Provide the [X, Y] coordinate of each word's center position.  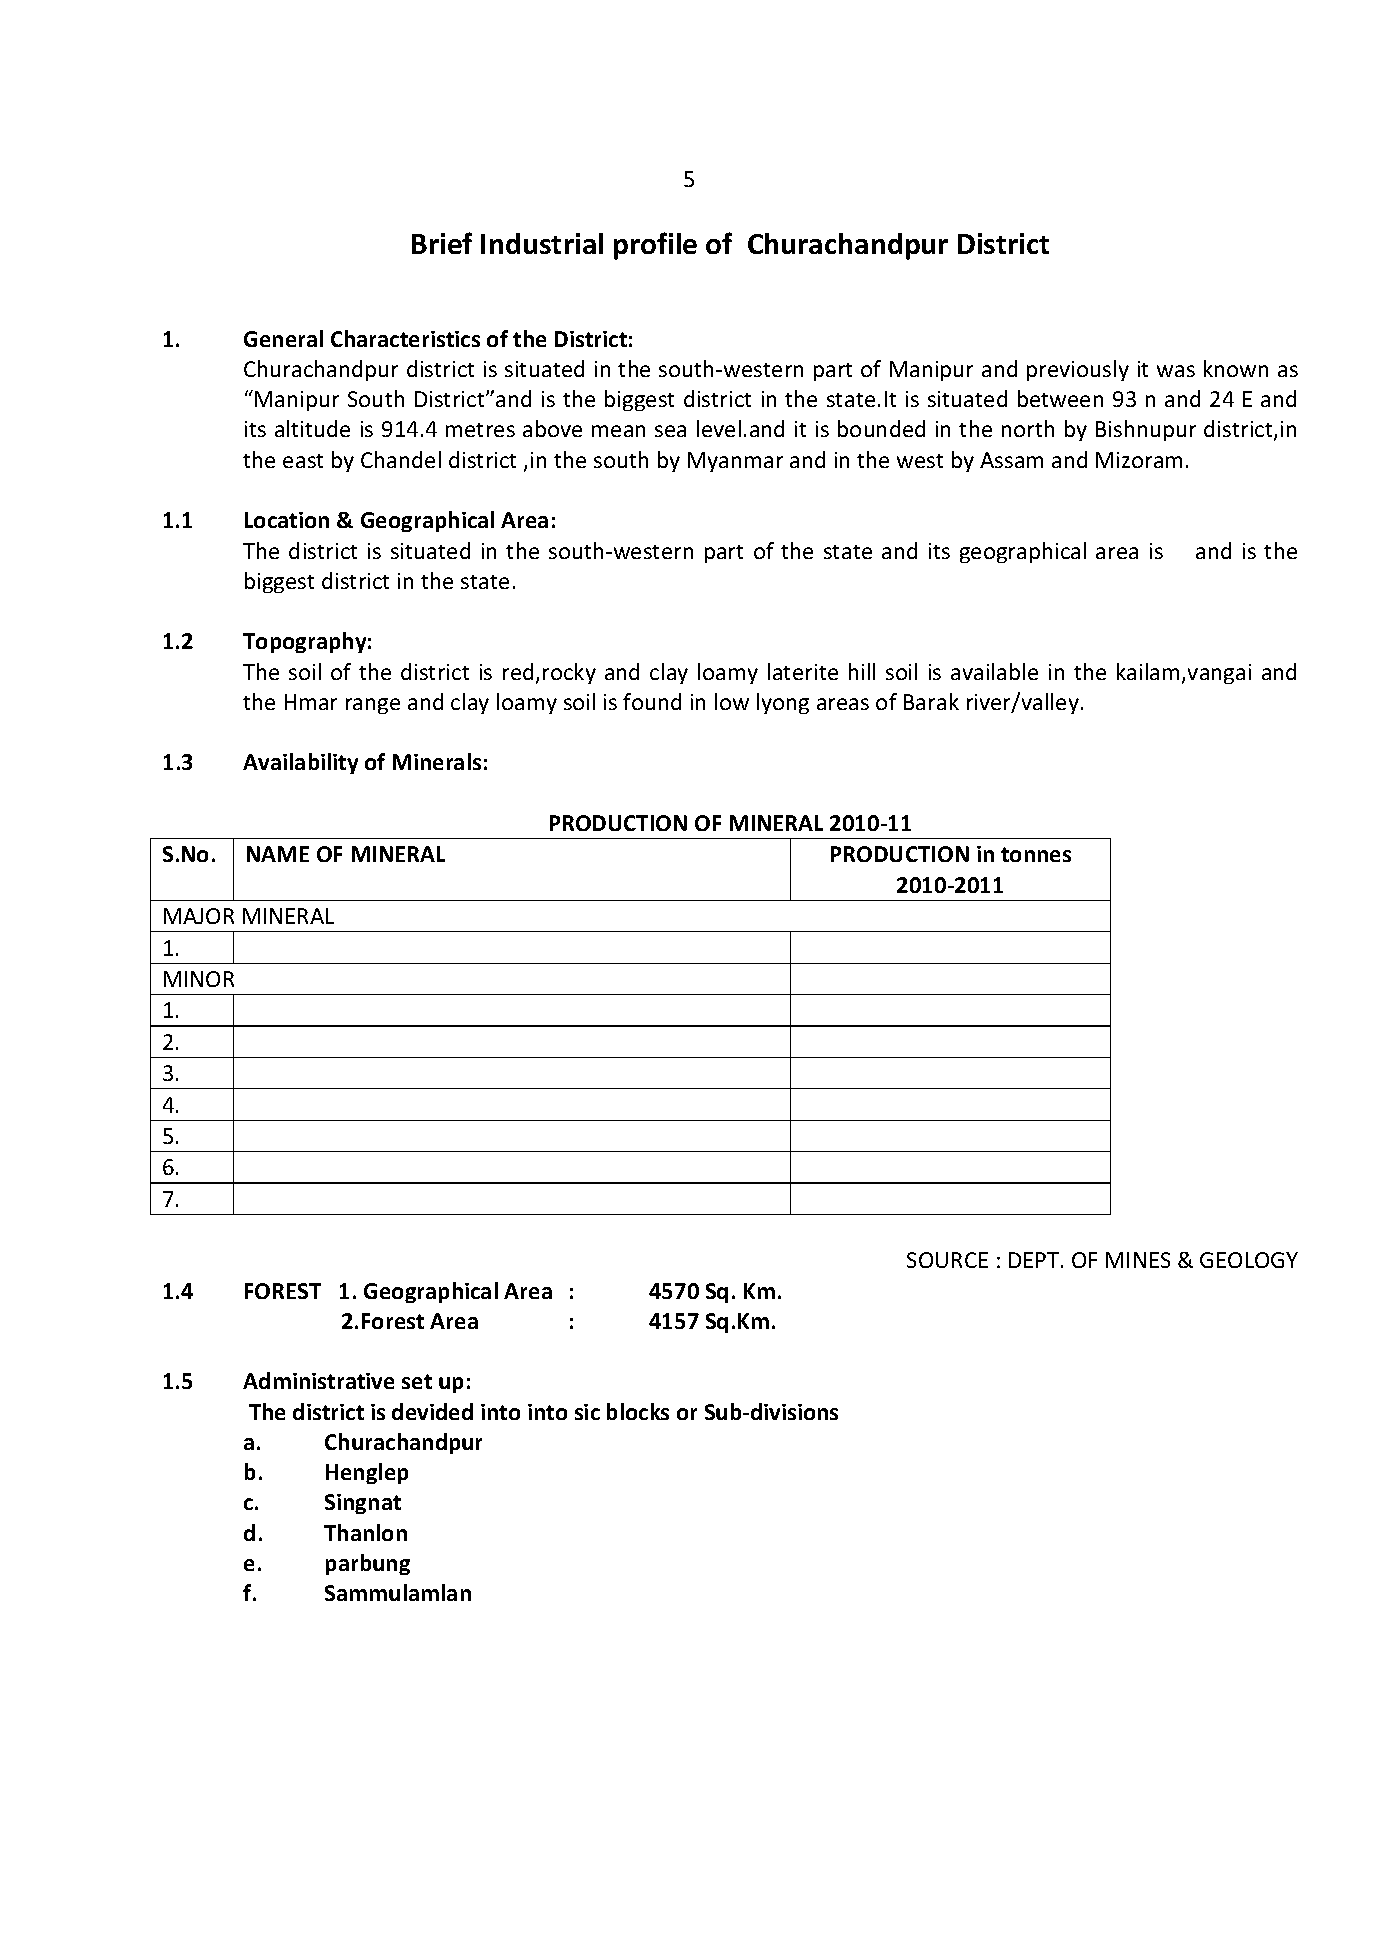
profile [655, 246]
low [732, 701]
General [283, 338]
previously [1078, 370]
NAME [278, 854]
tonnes [1036, 854]
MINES [1138, 1260]
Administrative [318, 1380]
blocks [638, 1411]
